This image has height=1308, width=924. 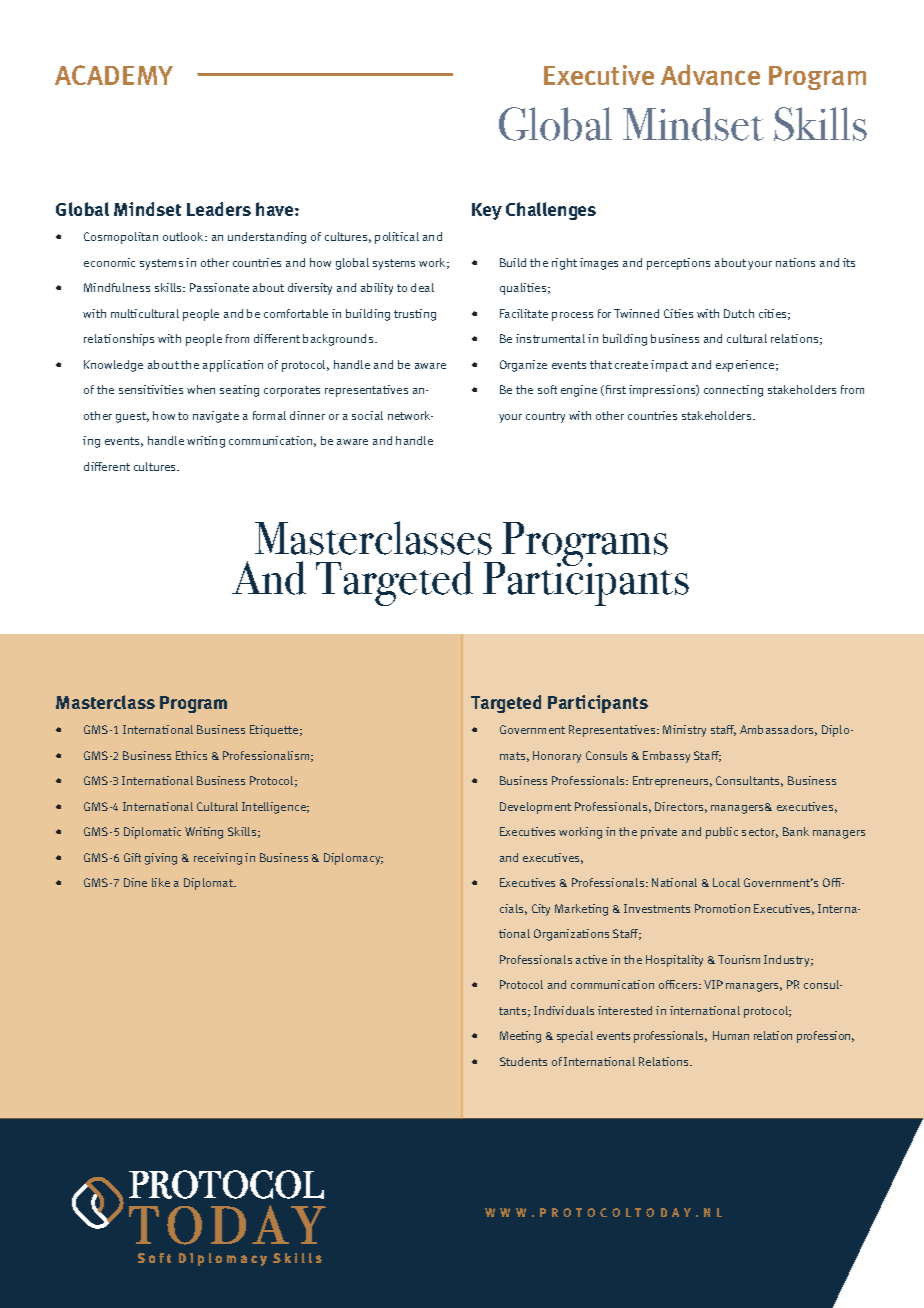 What do you see at coordinates (161, 882) in the image?
I see `like` at bounding box center [161, 882].
